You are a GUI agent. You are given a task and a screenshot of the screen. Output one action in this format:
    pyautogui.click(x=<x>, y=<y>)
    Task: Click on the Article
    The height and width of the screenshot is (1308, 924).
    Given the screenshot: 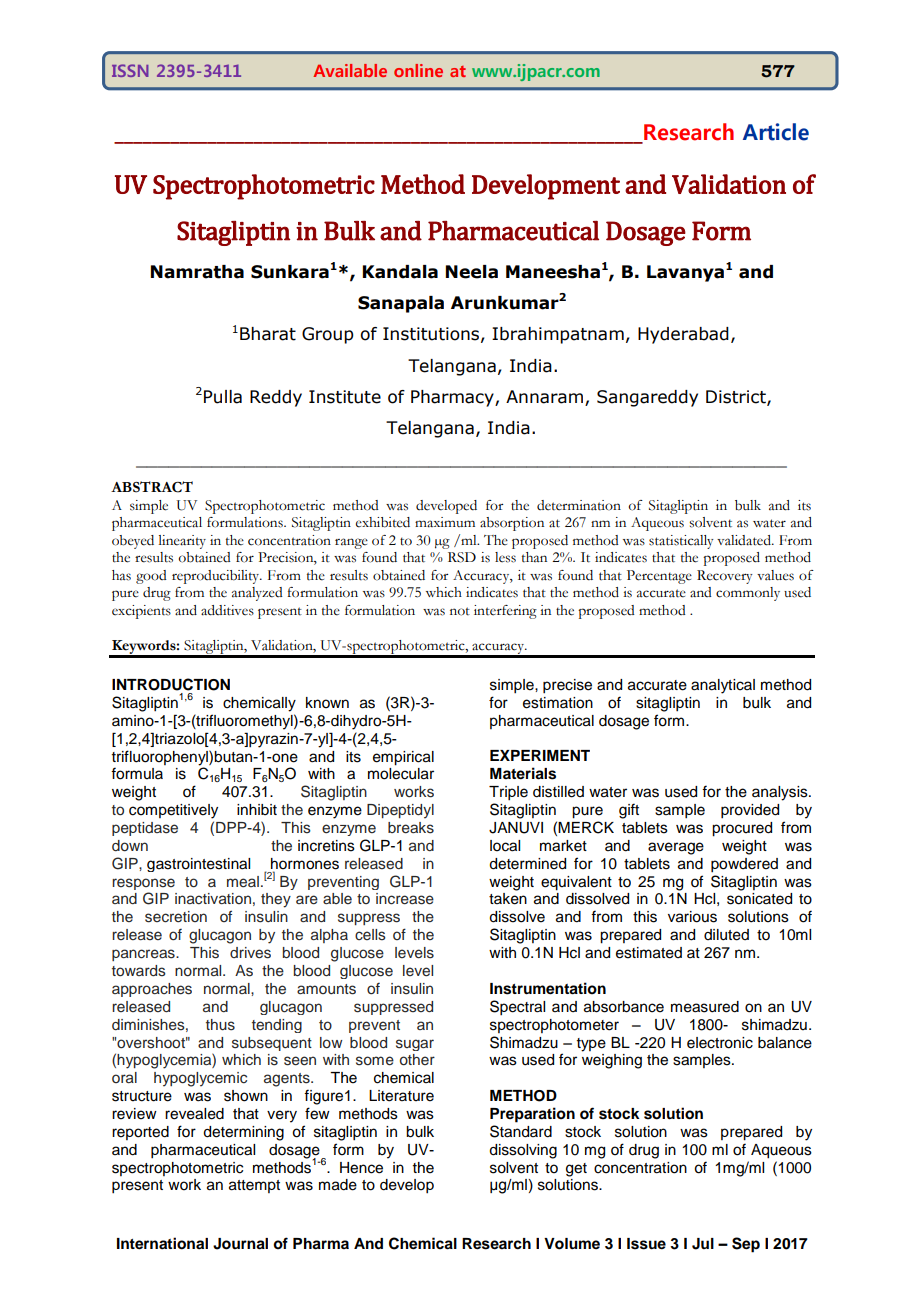 What is the action you would take?
    pyautogui.click(x=776, y=132)
